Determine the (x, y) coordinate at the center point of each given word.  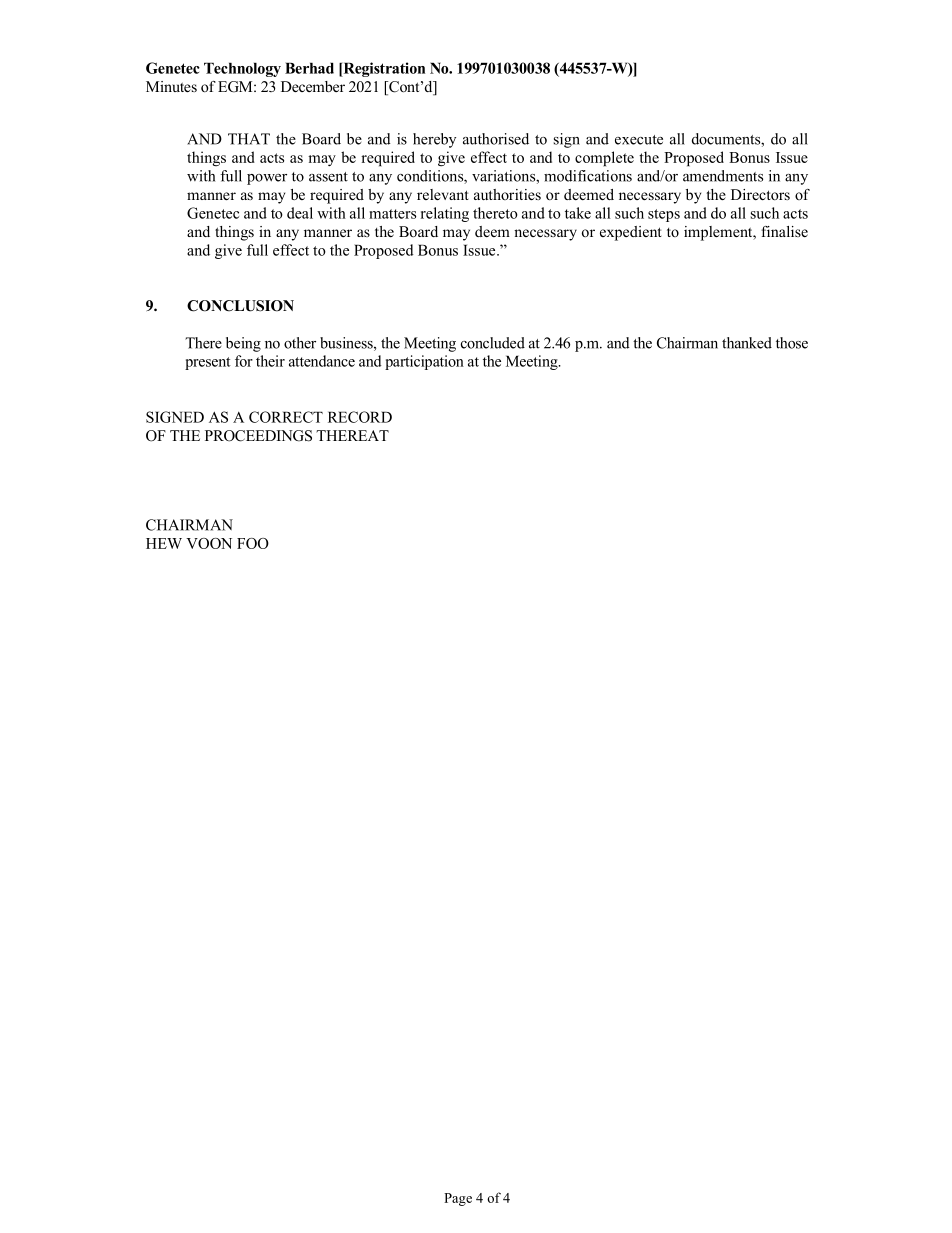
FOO (253, 543)
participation (424, 362)
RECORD (360, 417)
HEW (164, 543)
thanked (747, 343)
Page (458, 1199)
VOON (209, 543)
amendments (723, 176)
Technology (242, 69)
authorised (496, 139)
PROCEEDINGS (258, 436)
